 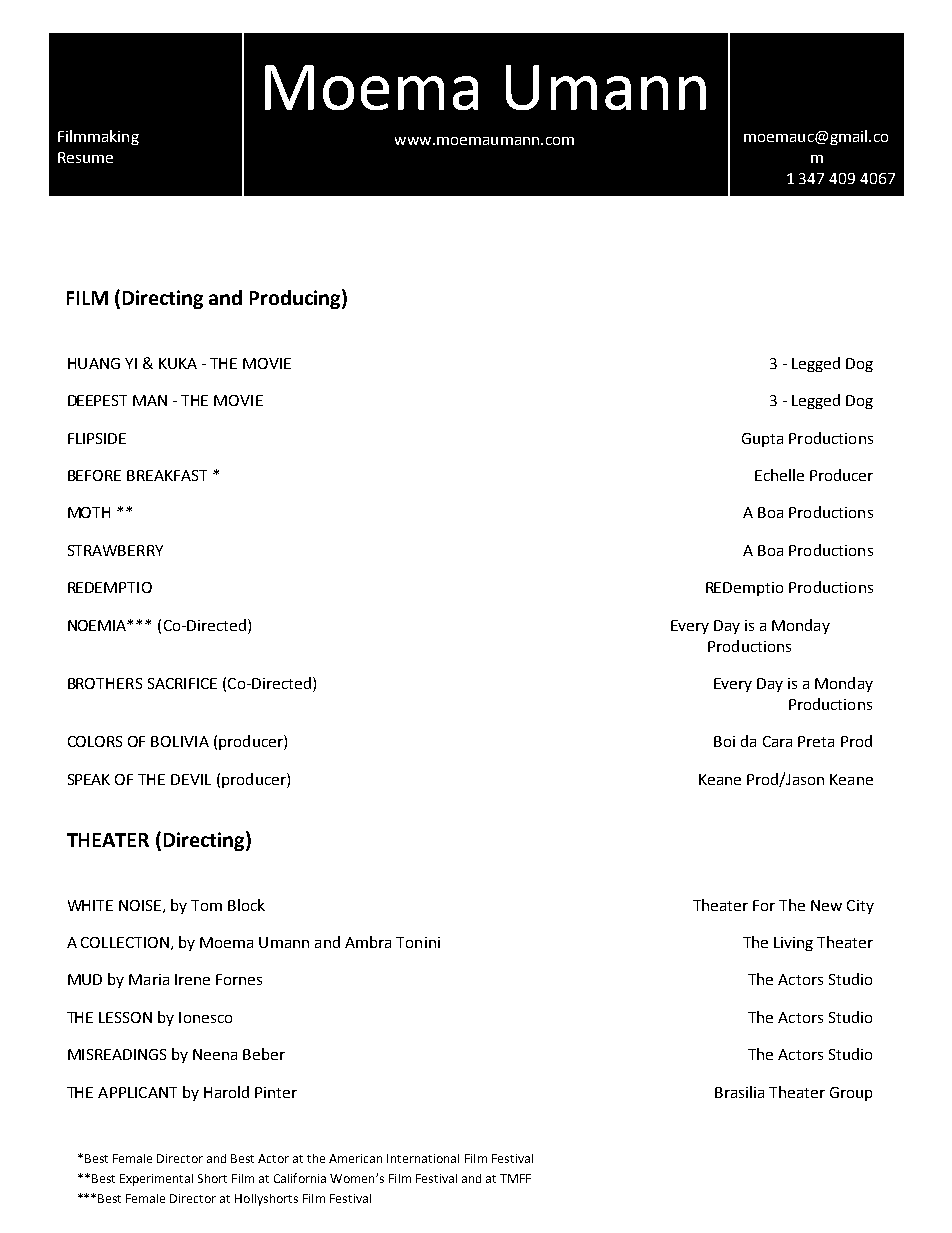 What do you see at coordinates (724, 741) in the image?
I see `Boi` at bounding box center [724, 741].
